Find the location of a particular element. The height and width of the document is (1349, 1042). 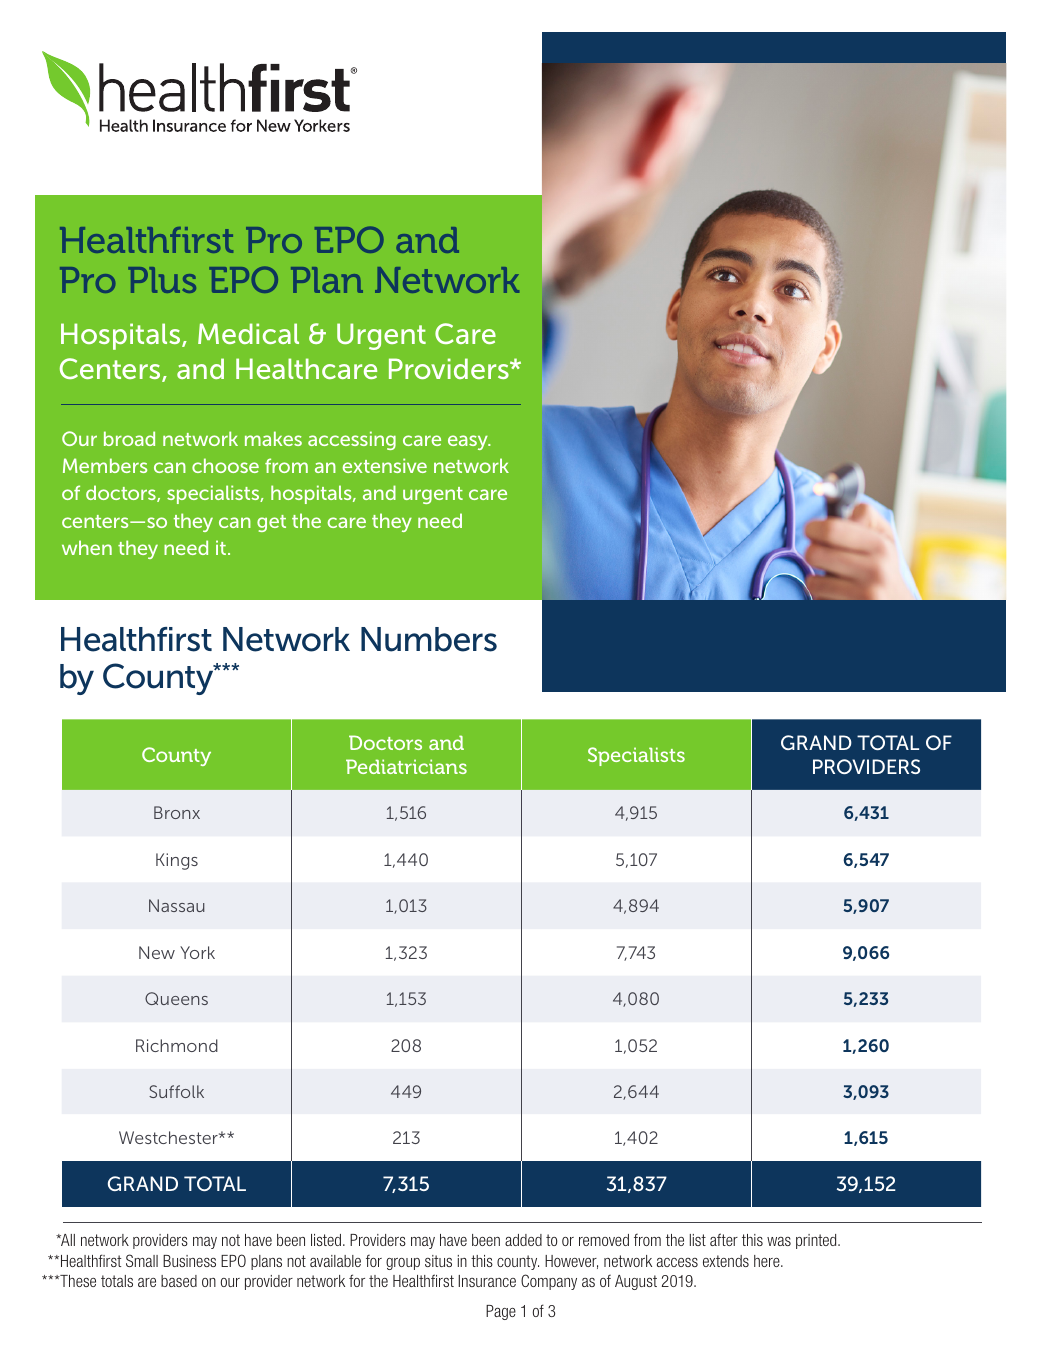

Pediatricians is located at coordinates (406, 766).
